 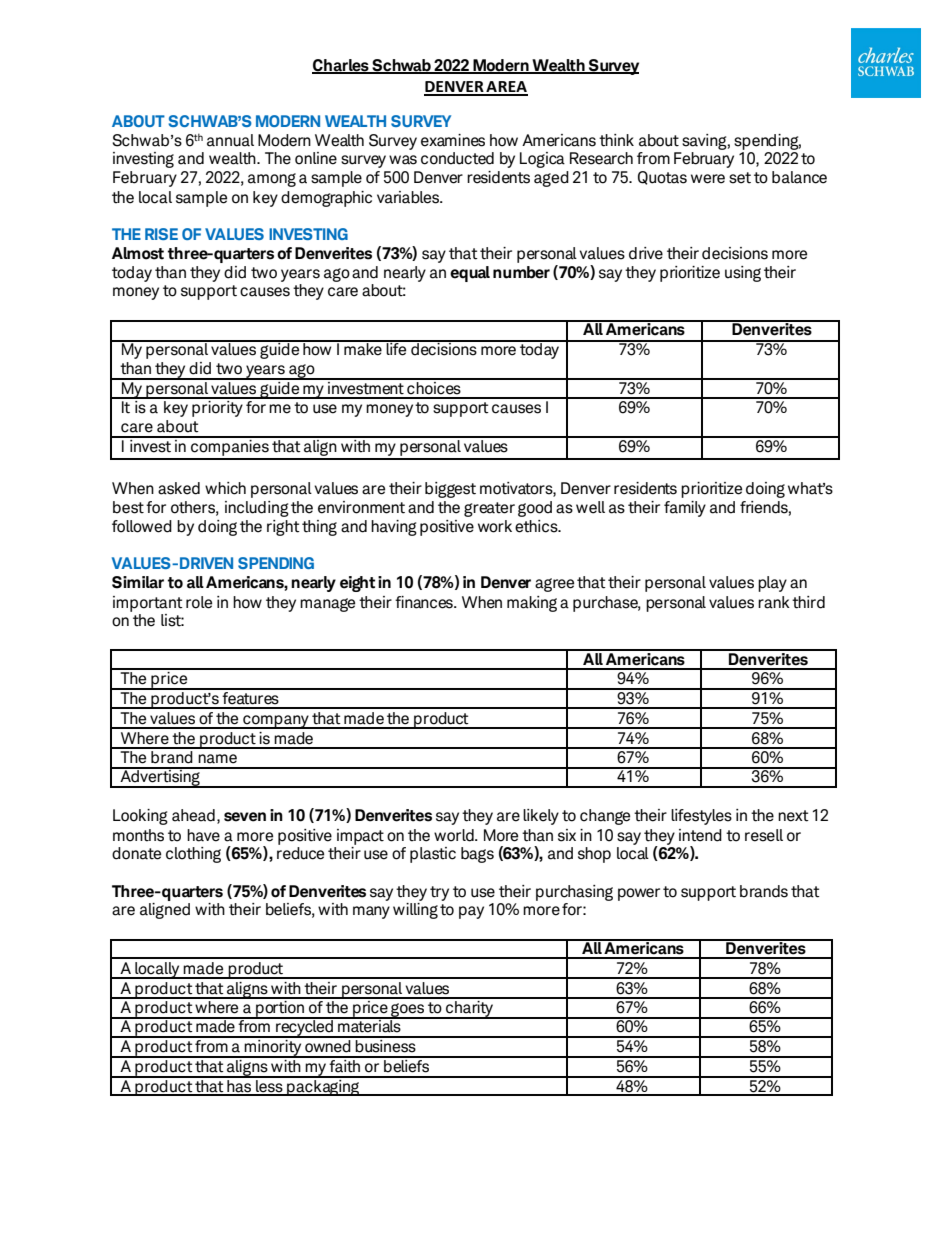 I want to click on work, so click(x=495, y=526).
